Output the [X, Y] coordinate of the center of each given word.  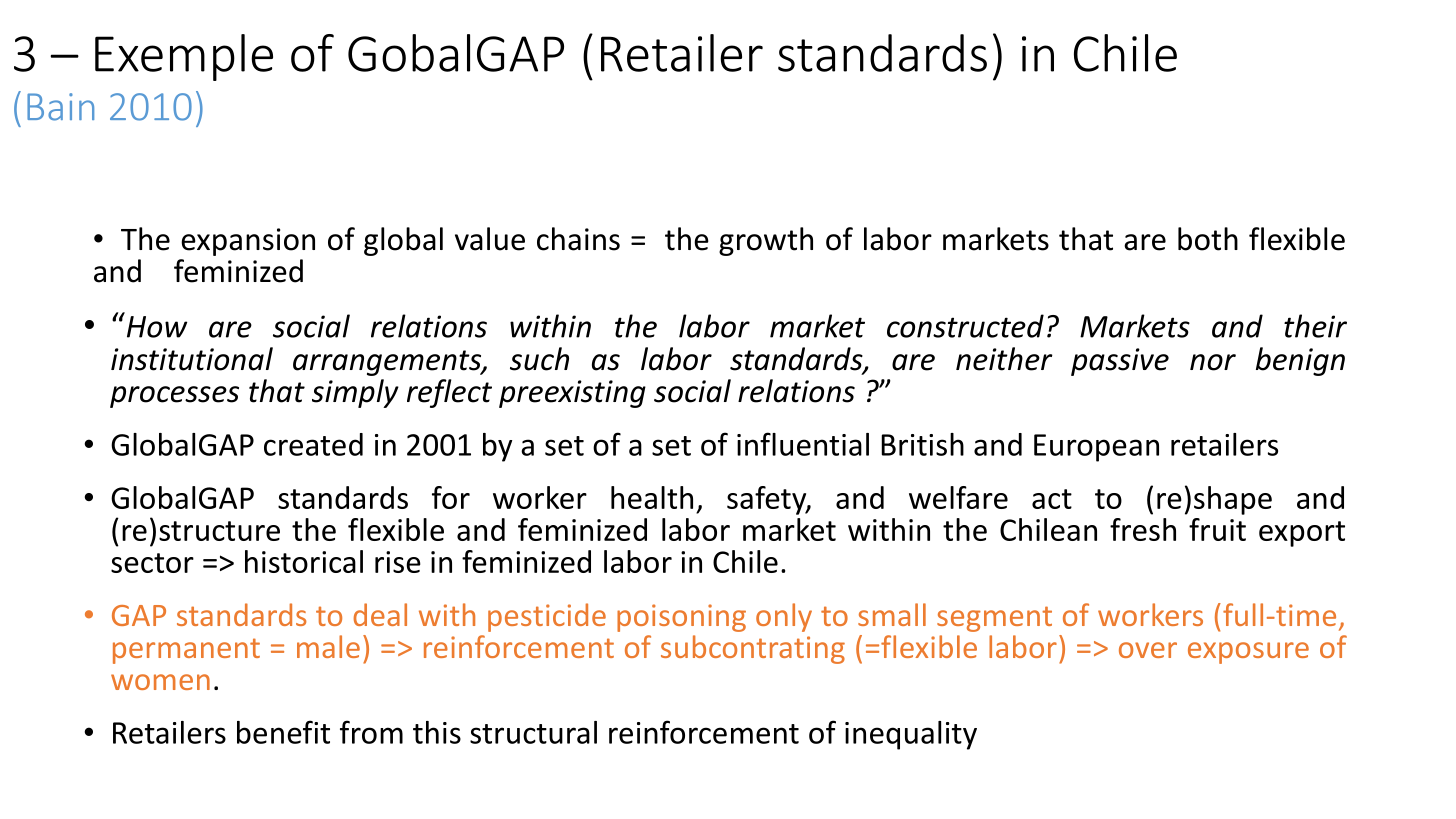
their [1315, 326]
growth [766, 241]
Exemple [184, 57]
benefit [283, 732]
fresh [1143, 529]
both [1208, 239]
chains [578, 239]
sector [152, 563]
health [652, 497]
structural [533, 732]
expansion [248, 242]
